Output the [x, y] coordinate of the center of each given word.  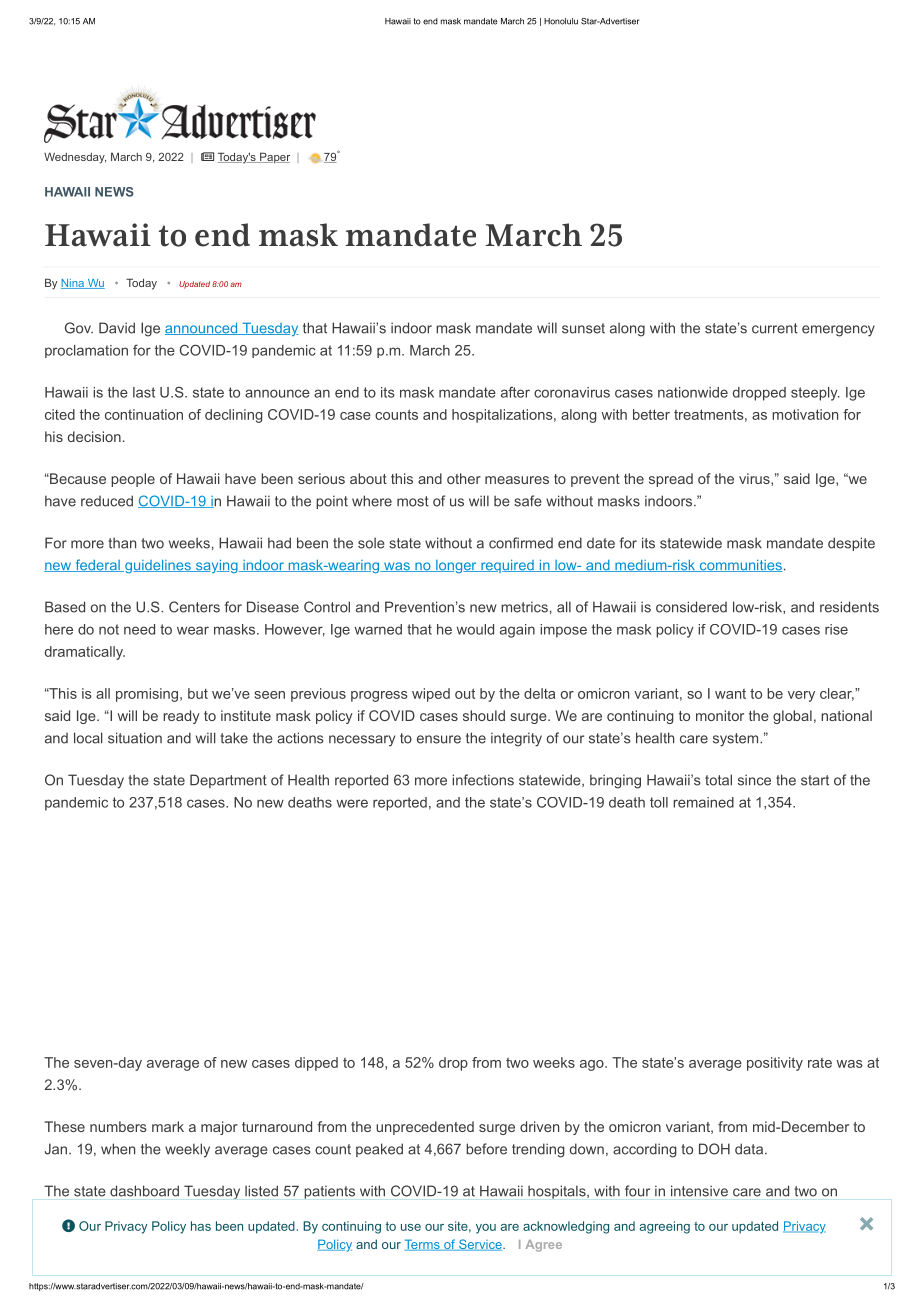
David [117, 328]
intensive [699, 1191]
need [139, 629]
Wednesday [75, 158]
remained [703, 802]
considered [691, 607]
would [475, 629]
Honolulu [561, 21]
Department [228, 781]
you [486, 1229]
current [775, 328]
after [515, 392]
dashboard [144, 1191]
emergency [838, 331]
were [352, 803]
